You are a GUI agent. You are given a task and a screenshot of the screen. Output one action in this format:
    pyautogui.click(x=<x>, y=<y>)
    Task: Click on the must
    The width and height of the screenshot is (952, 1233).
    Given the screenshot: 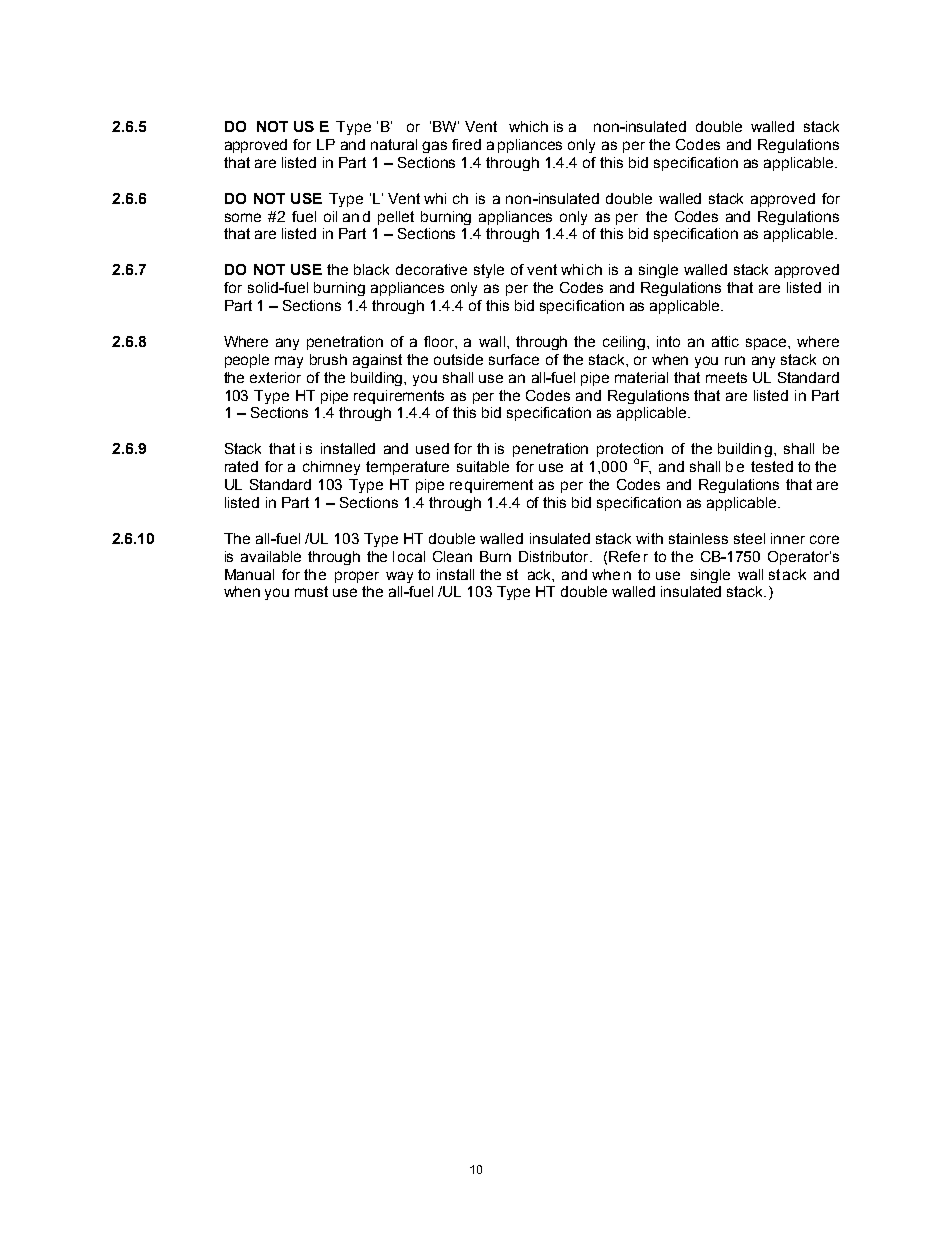 What is the action you would take?
    pyautogui.click(x=311, y=591)
